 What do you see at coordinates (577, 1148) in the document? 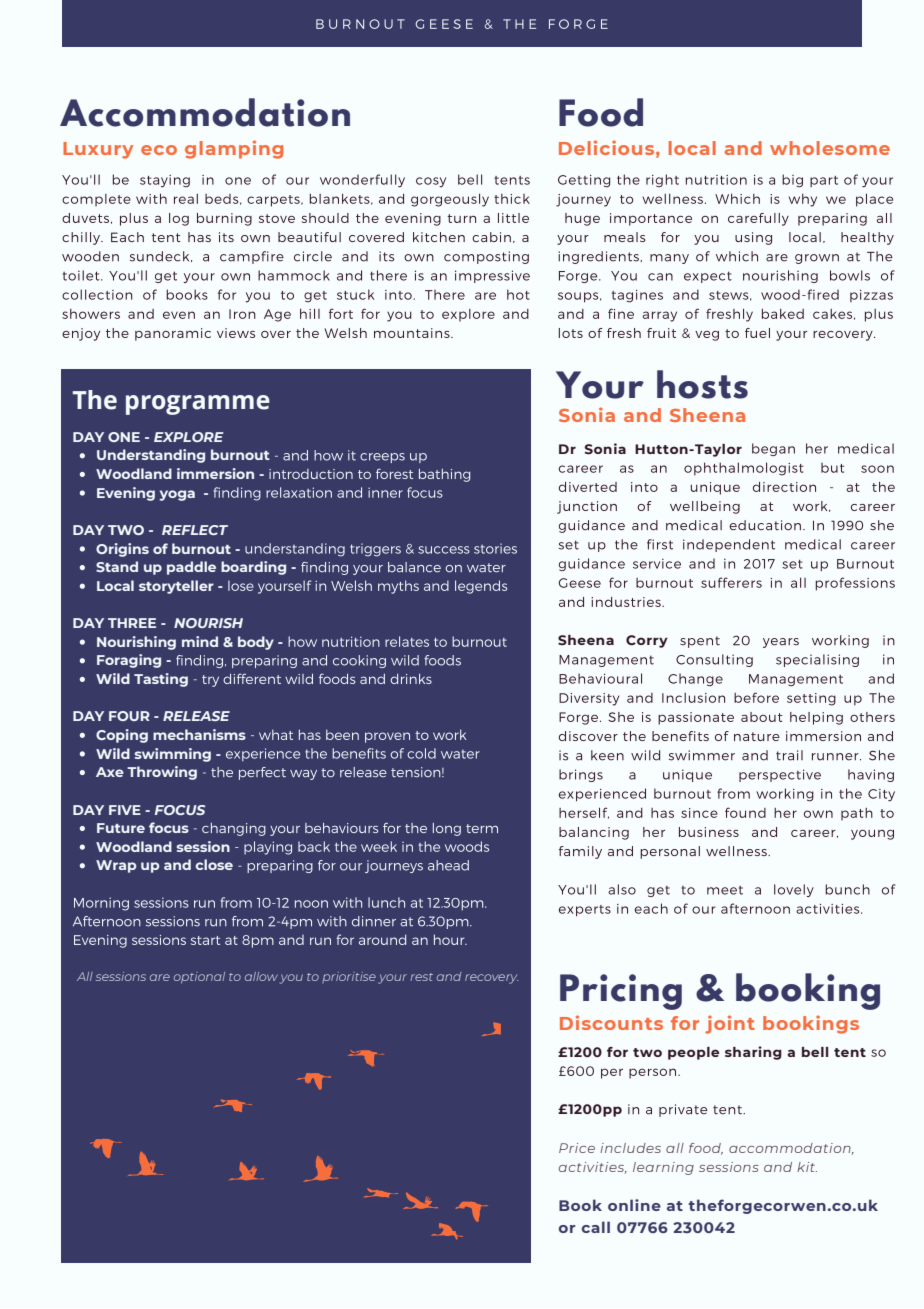
I see `Price` at bounding box center [577, 1148].
